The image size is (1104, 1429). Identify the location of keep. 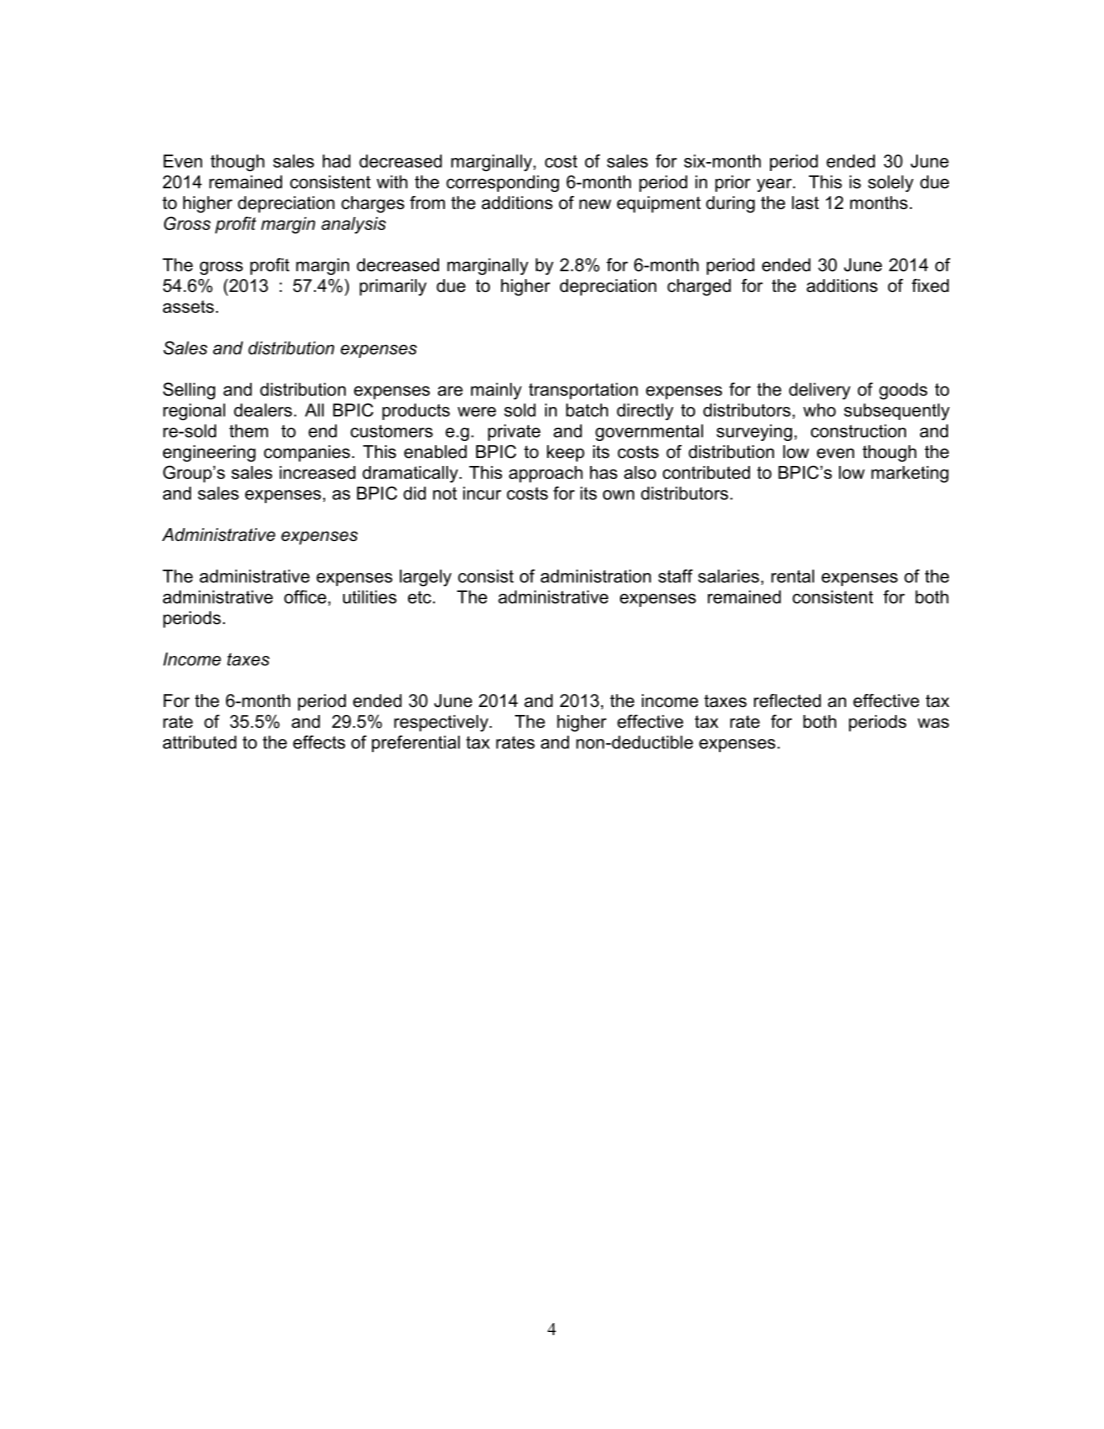
(565, 453).
